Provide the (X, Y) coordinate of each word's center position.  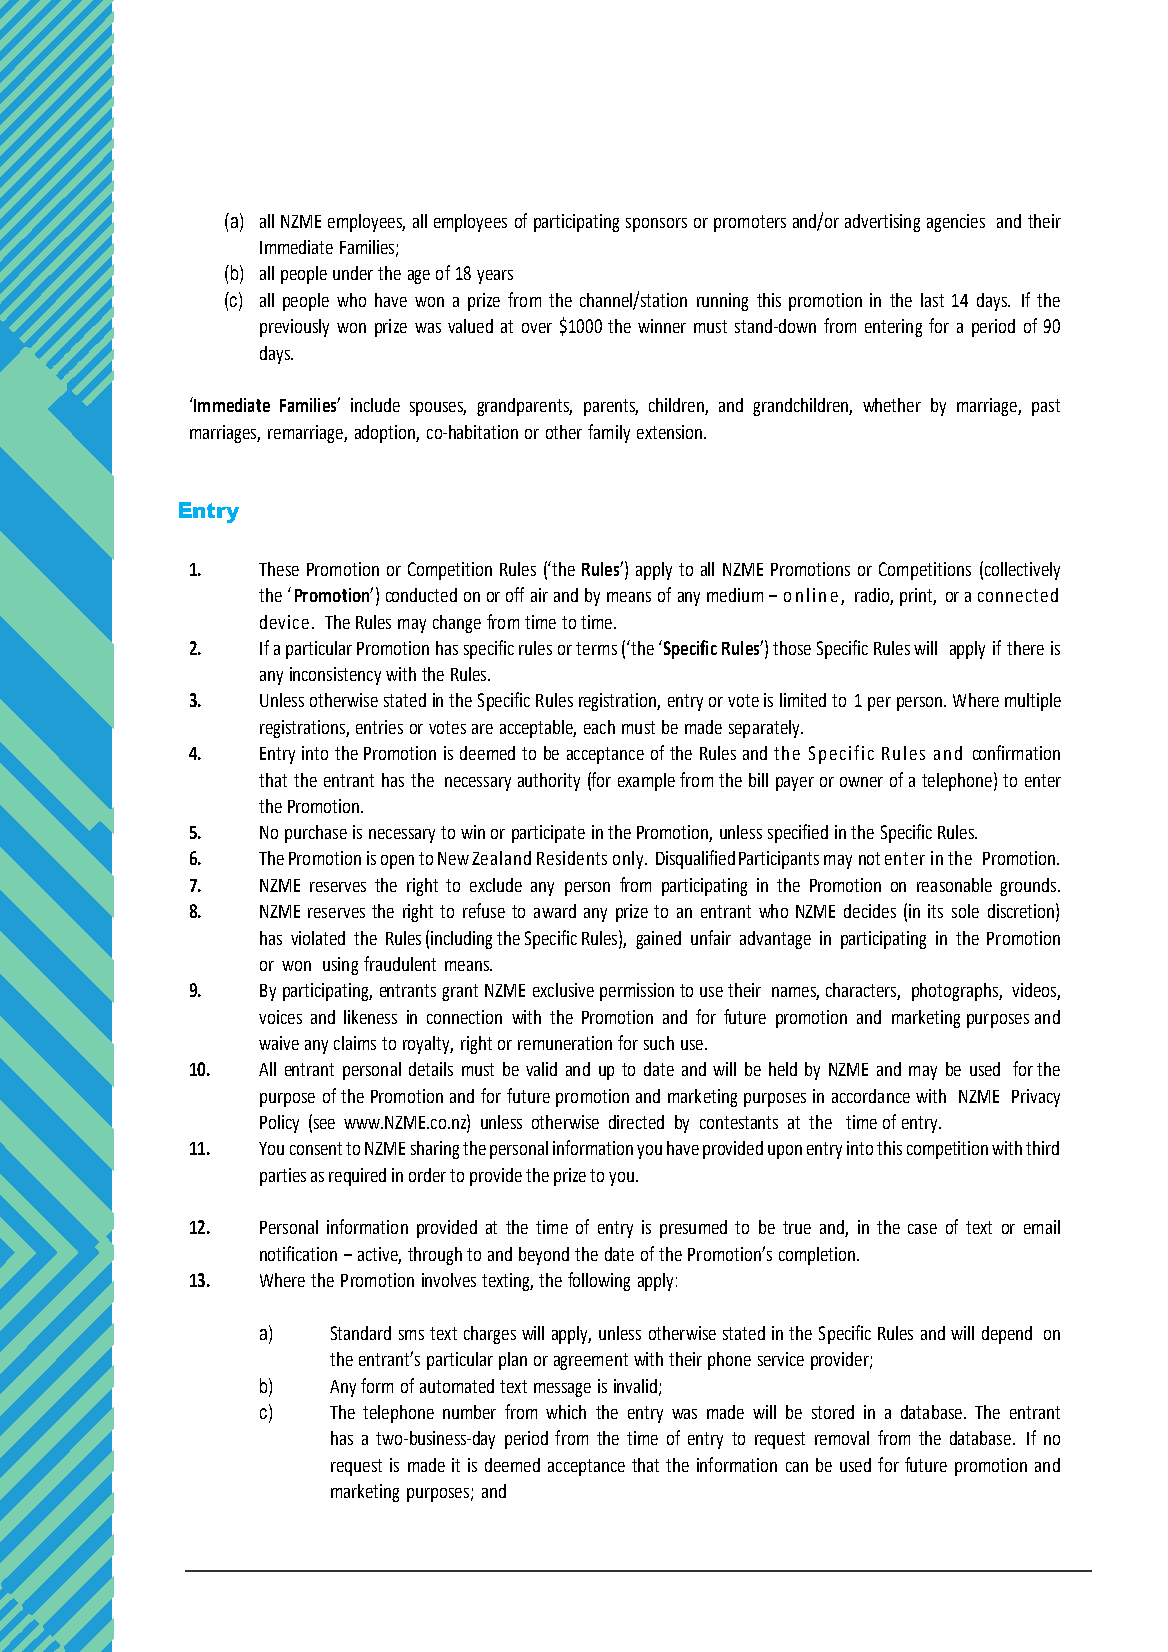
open (397, 862)
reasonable (954, 885)
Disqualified (695, 859)
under (353, 273)
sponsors (656, 225)
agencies (956, 223)
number (469, 1412)
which (566, 1412)
